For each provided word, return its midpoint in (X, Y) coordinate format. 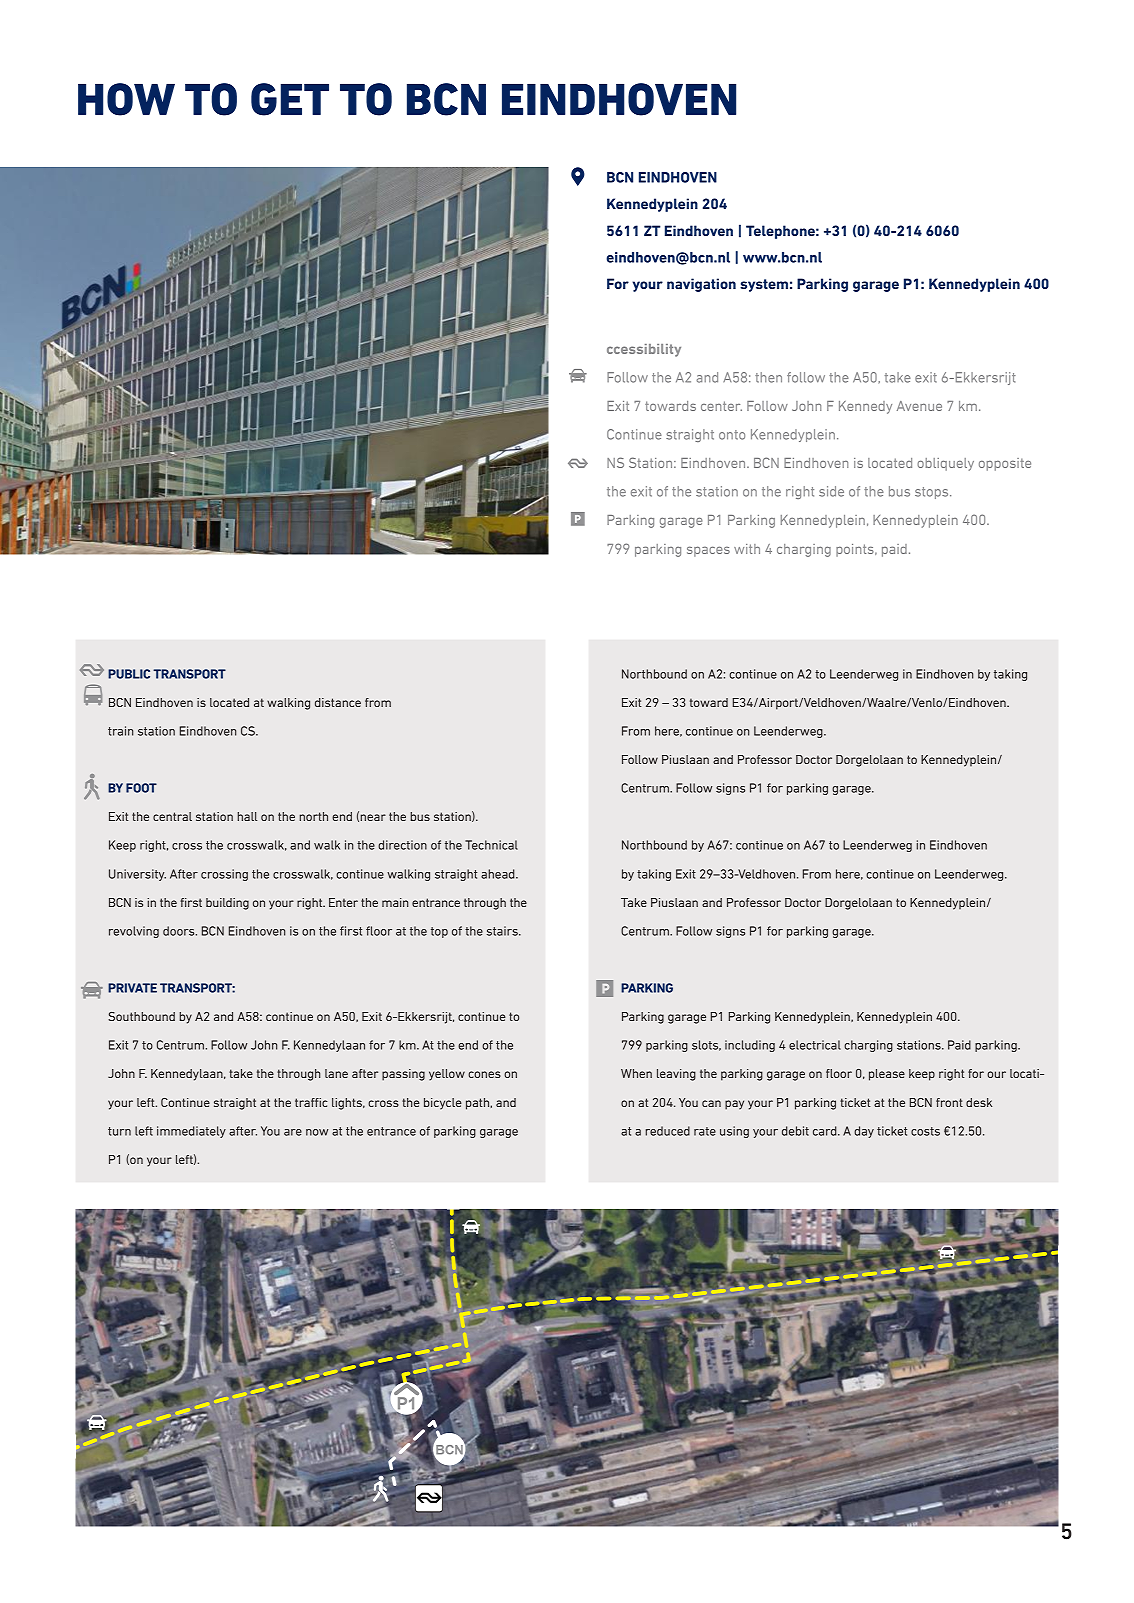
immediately (191, 1132)
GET (290, 99)
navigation (701, 285)
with (747, 549)
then (768, 377)
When (636, 1073)
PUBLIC (129, 674)
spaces (708, 552)
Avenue (919, 406)
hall (247, 816)
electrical (815, 1045)
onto (732, 435)
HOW (126, 99)
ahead (499, 874)
